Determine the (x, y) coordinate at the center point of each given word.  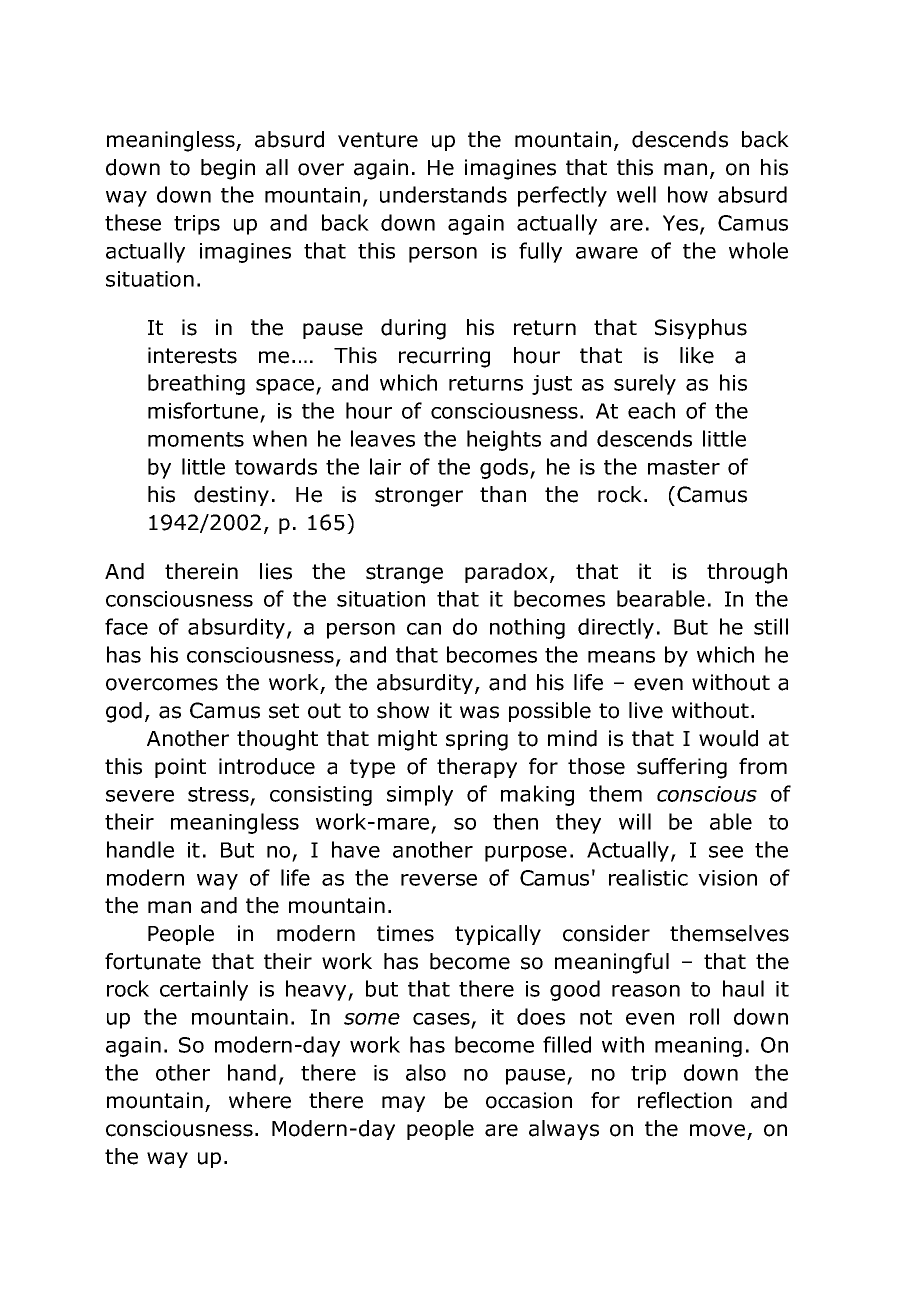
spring (477, 740)
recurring (444, 357)
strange (404, 574)
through (747, 573)
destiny (231, 496)
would (728, 738)
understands (443, 194)
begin (228, 169)
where (260, 1100)
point (180, 768)
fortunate (153, 961)
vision (727, 878)
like (697, 355)
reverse (439, 880)
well (636, 194)
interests (192, 355)
